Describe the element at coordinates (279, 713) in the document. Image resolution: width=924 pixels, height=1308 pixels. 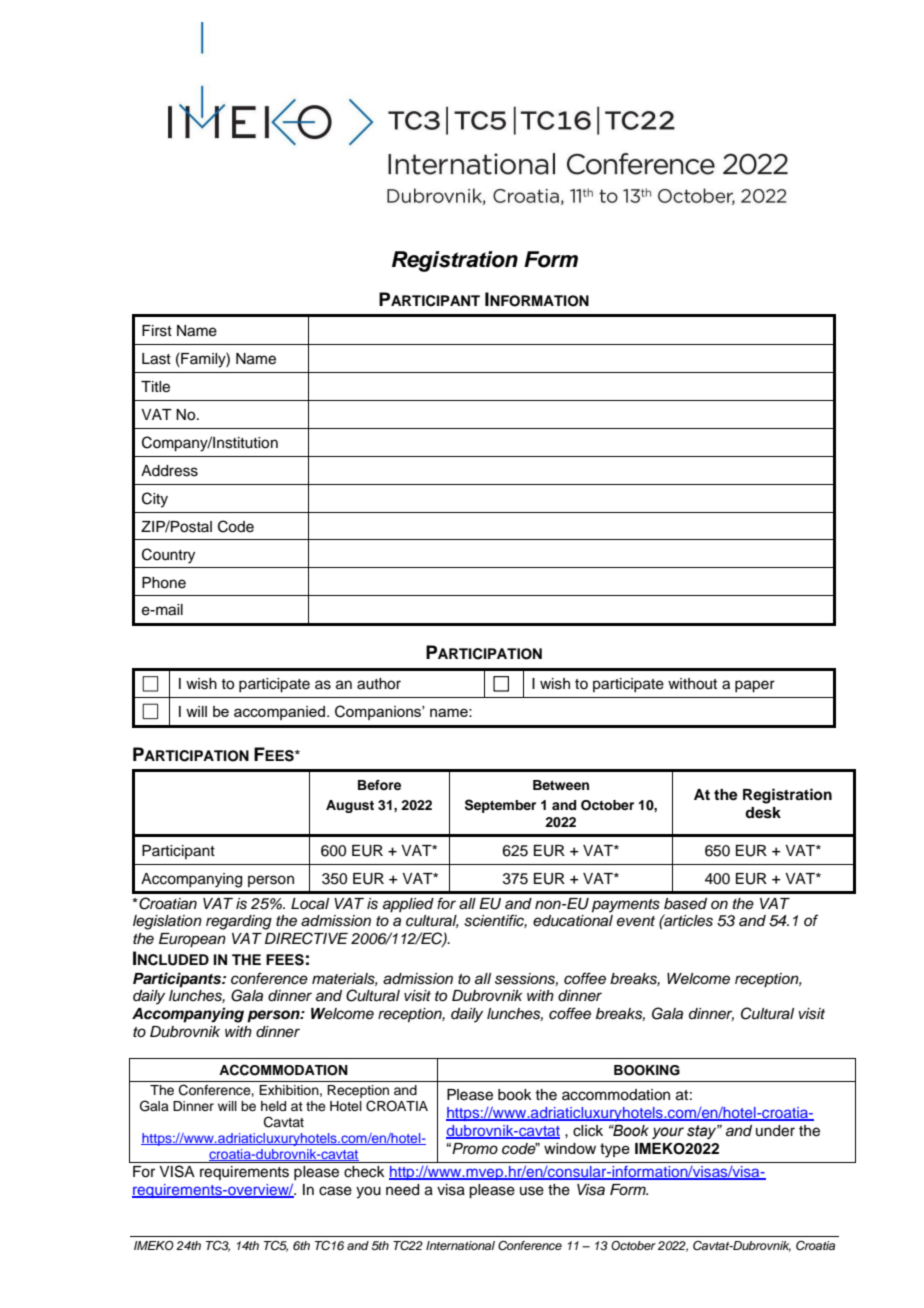
I see `accompanied` at that location.
